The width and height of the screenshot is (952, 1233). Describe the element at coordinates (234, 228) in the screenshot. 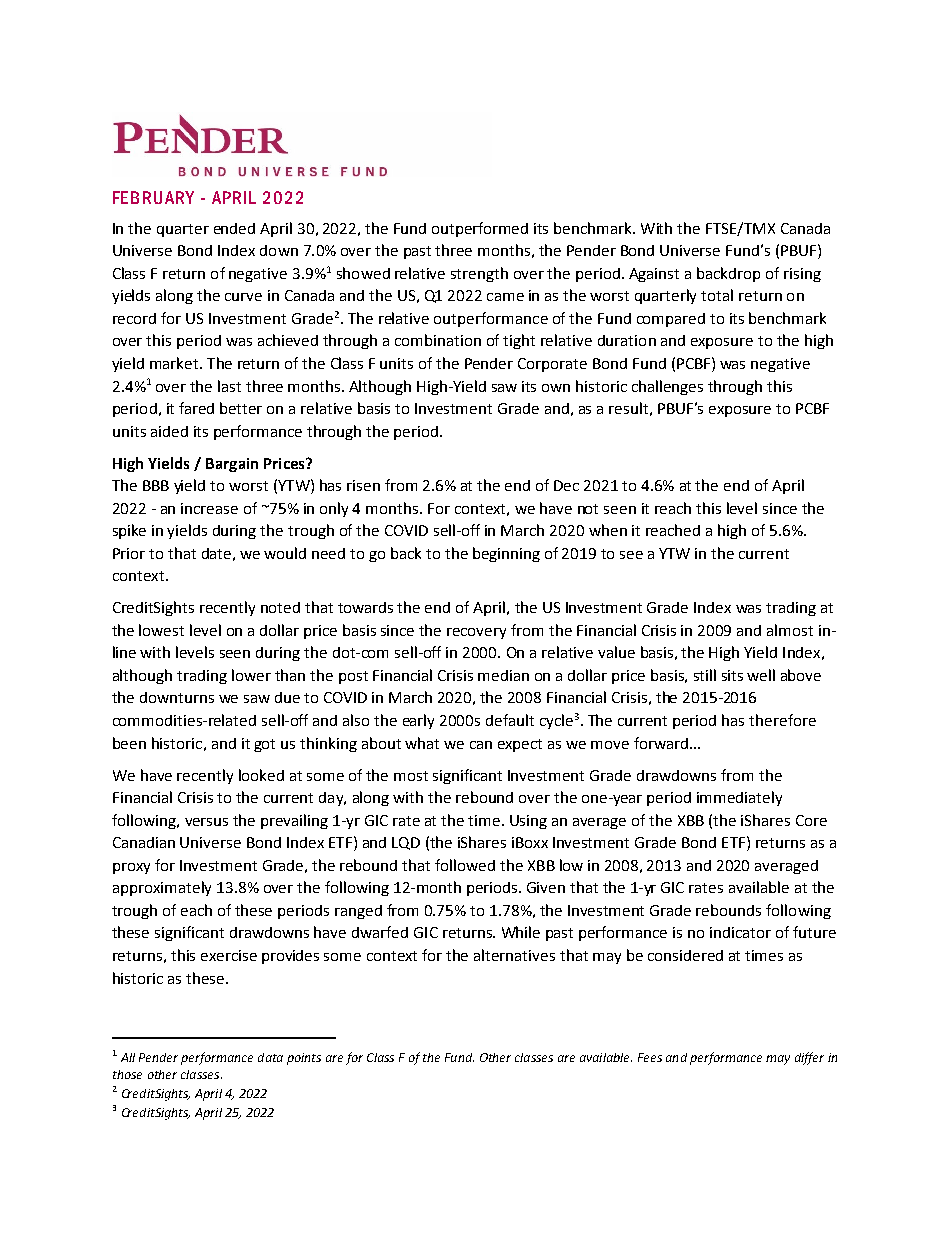

I see `ended` at that location.
